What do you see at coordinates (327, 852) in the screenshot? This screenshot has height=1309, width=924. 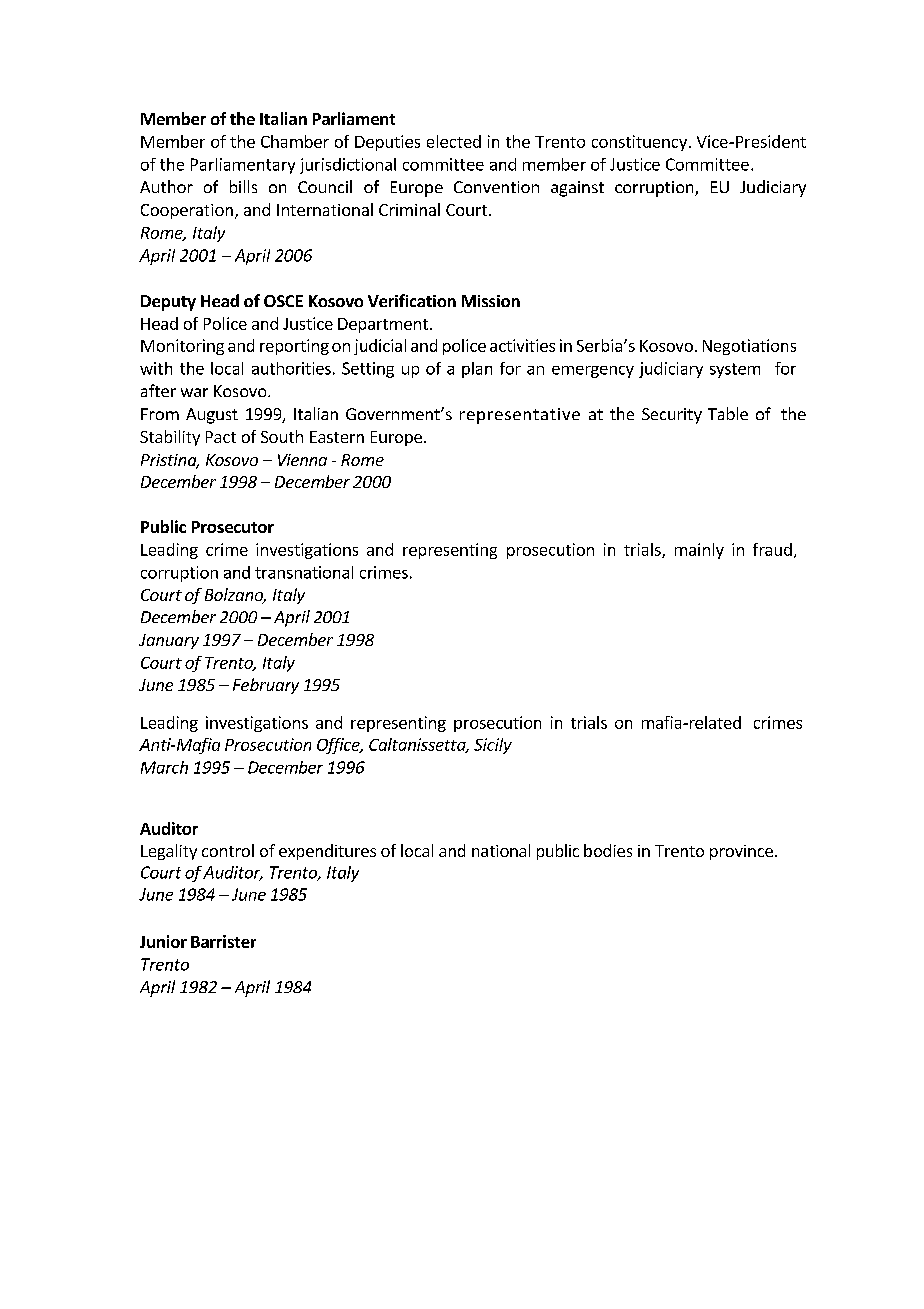 I see `expenditures` at bounding box center [327, 852].
